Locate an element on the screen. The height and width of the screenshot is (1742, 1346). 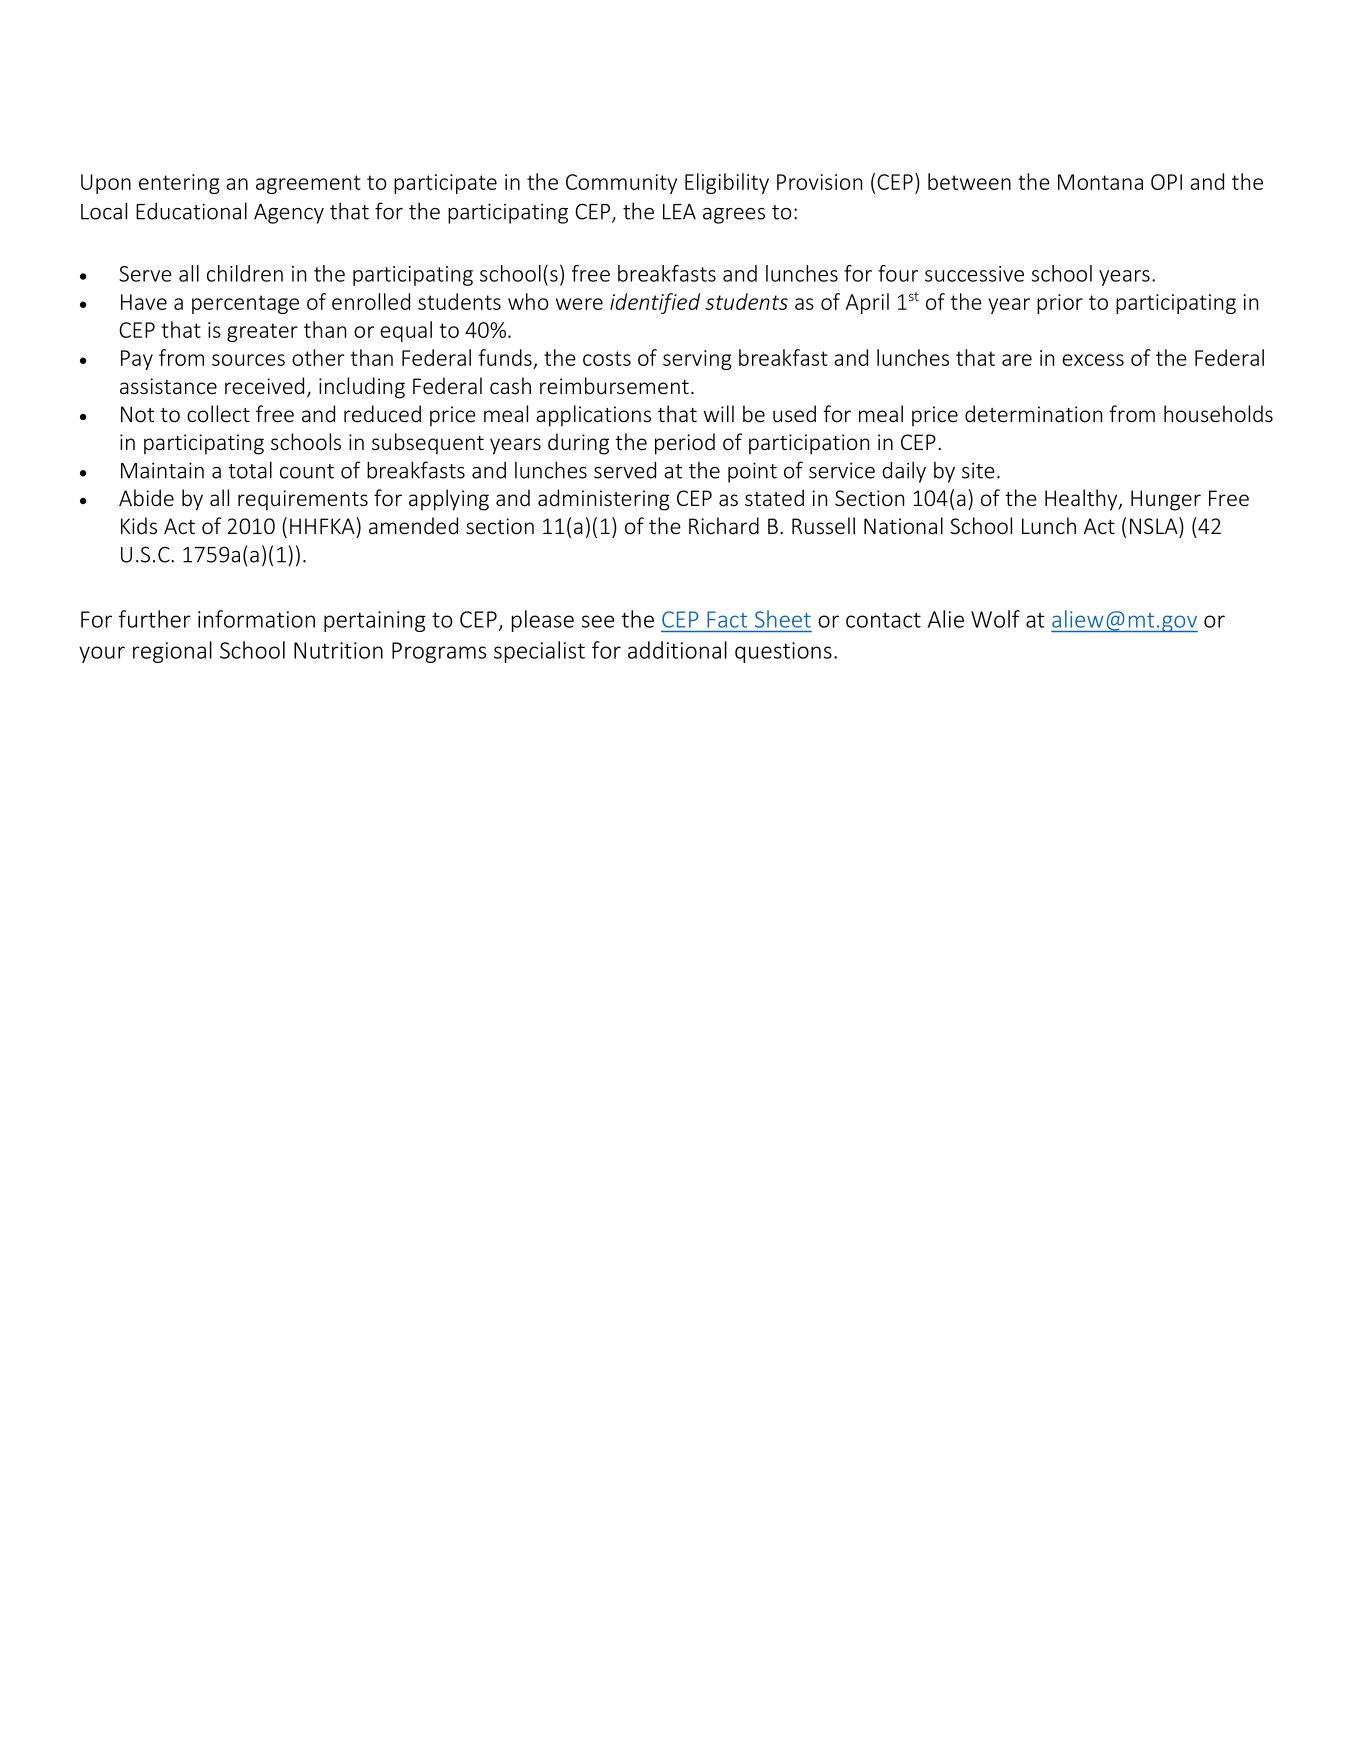
prior is located at coordinates (1060, 304).
